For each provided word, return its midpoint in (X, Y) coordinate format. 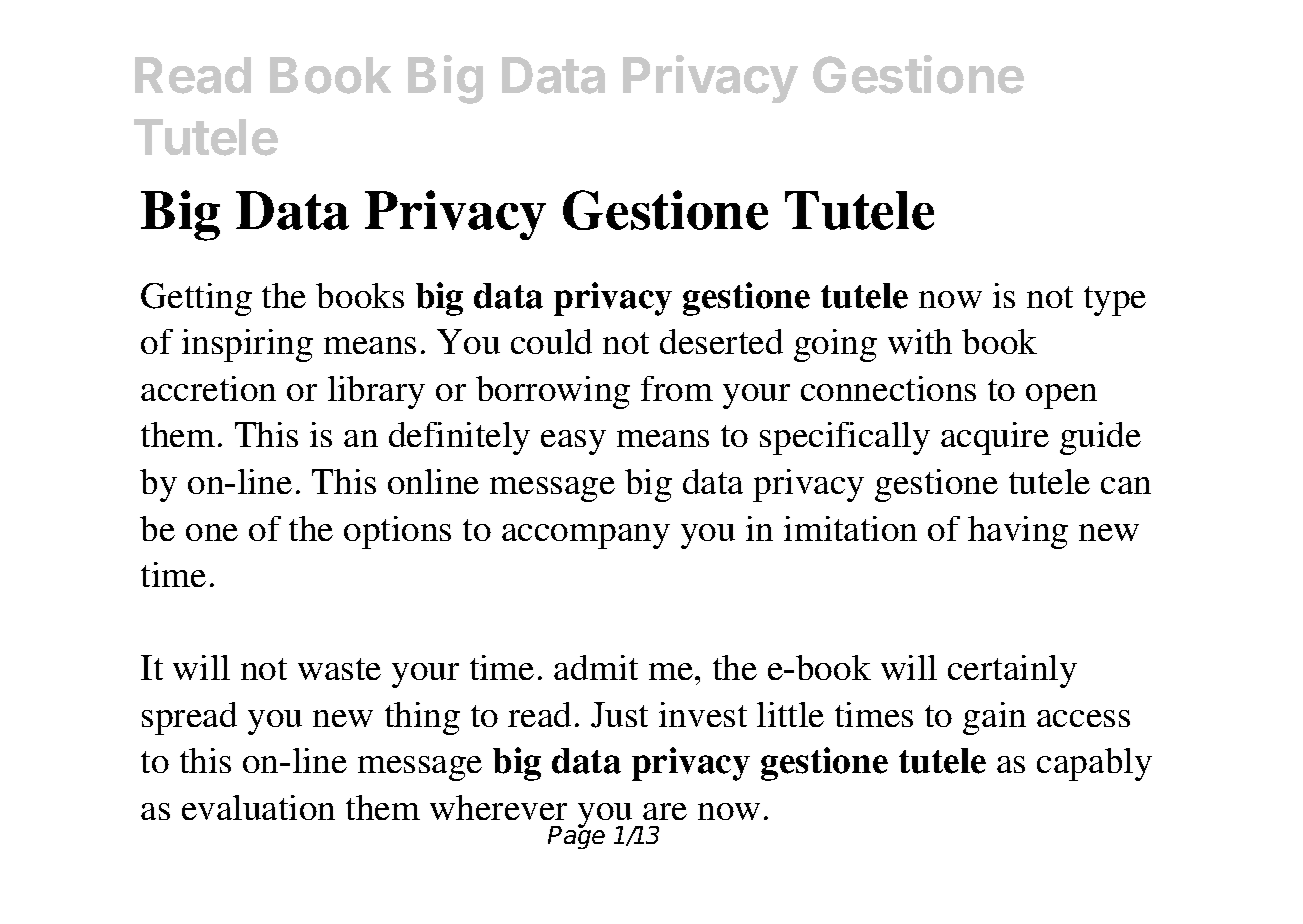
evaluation (258, 807)
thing (422, 718)
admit (596, 667)
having (1018, 532)
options (397, 532)
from (677, 388)
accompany (586, 536)
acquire (995, 438)
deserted (721, 341)
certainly (1012, 671)
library (376, 392)
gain (994, 718)
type (1115, 301)
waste (339, 669)
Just (619, 715)
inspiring (247, 345)
